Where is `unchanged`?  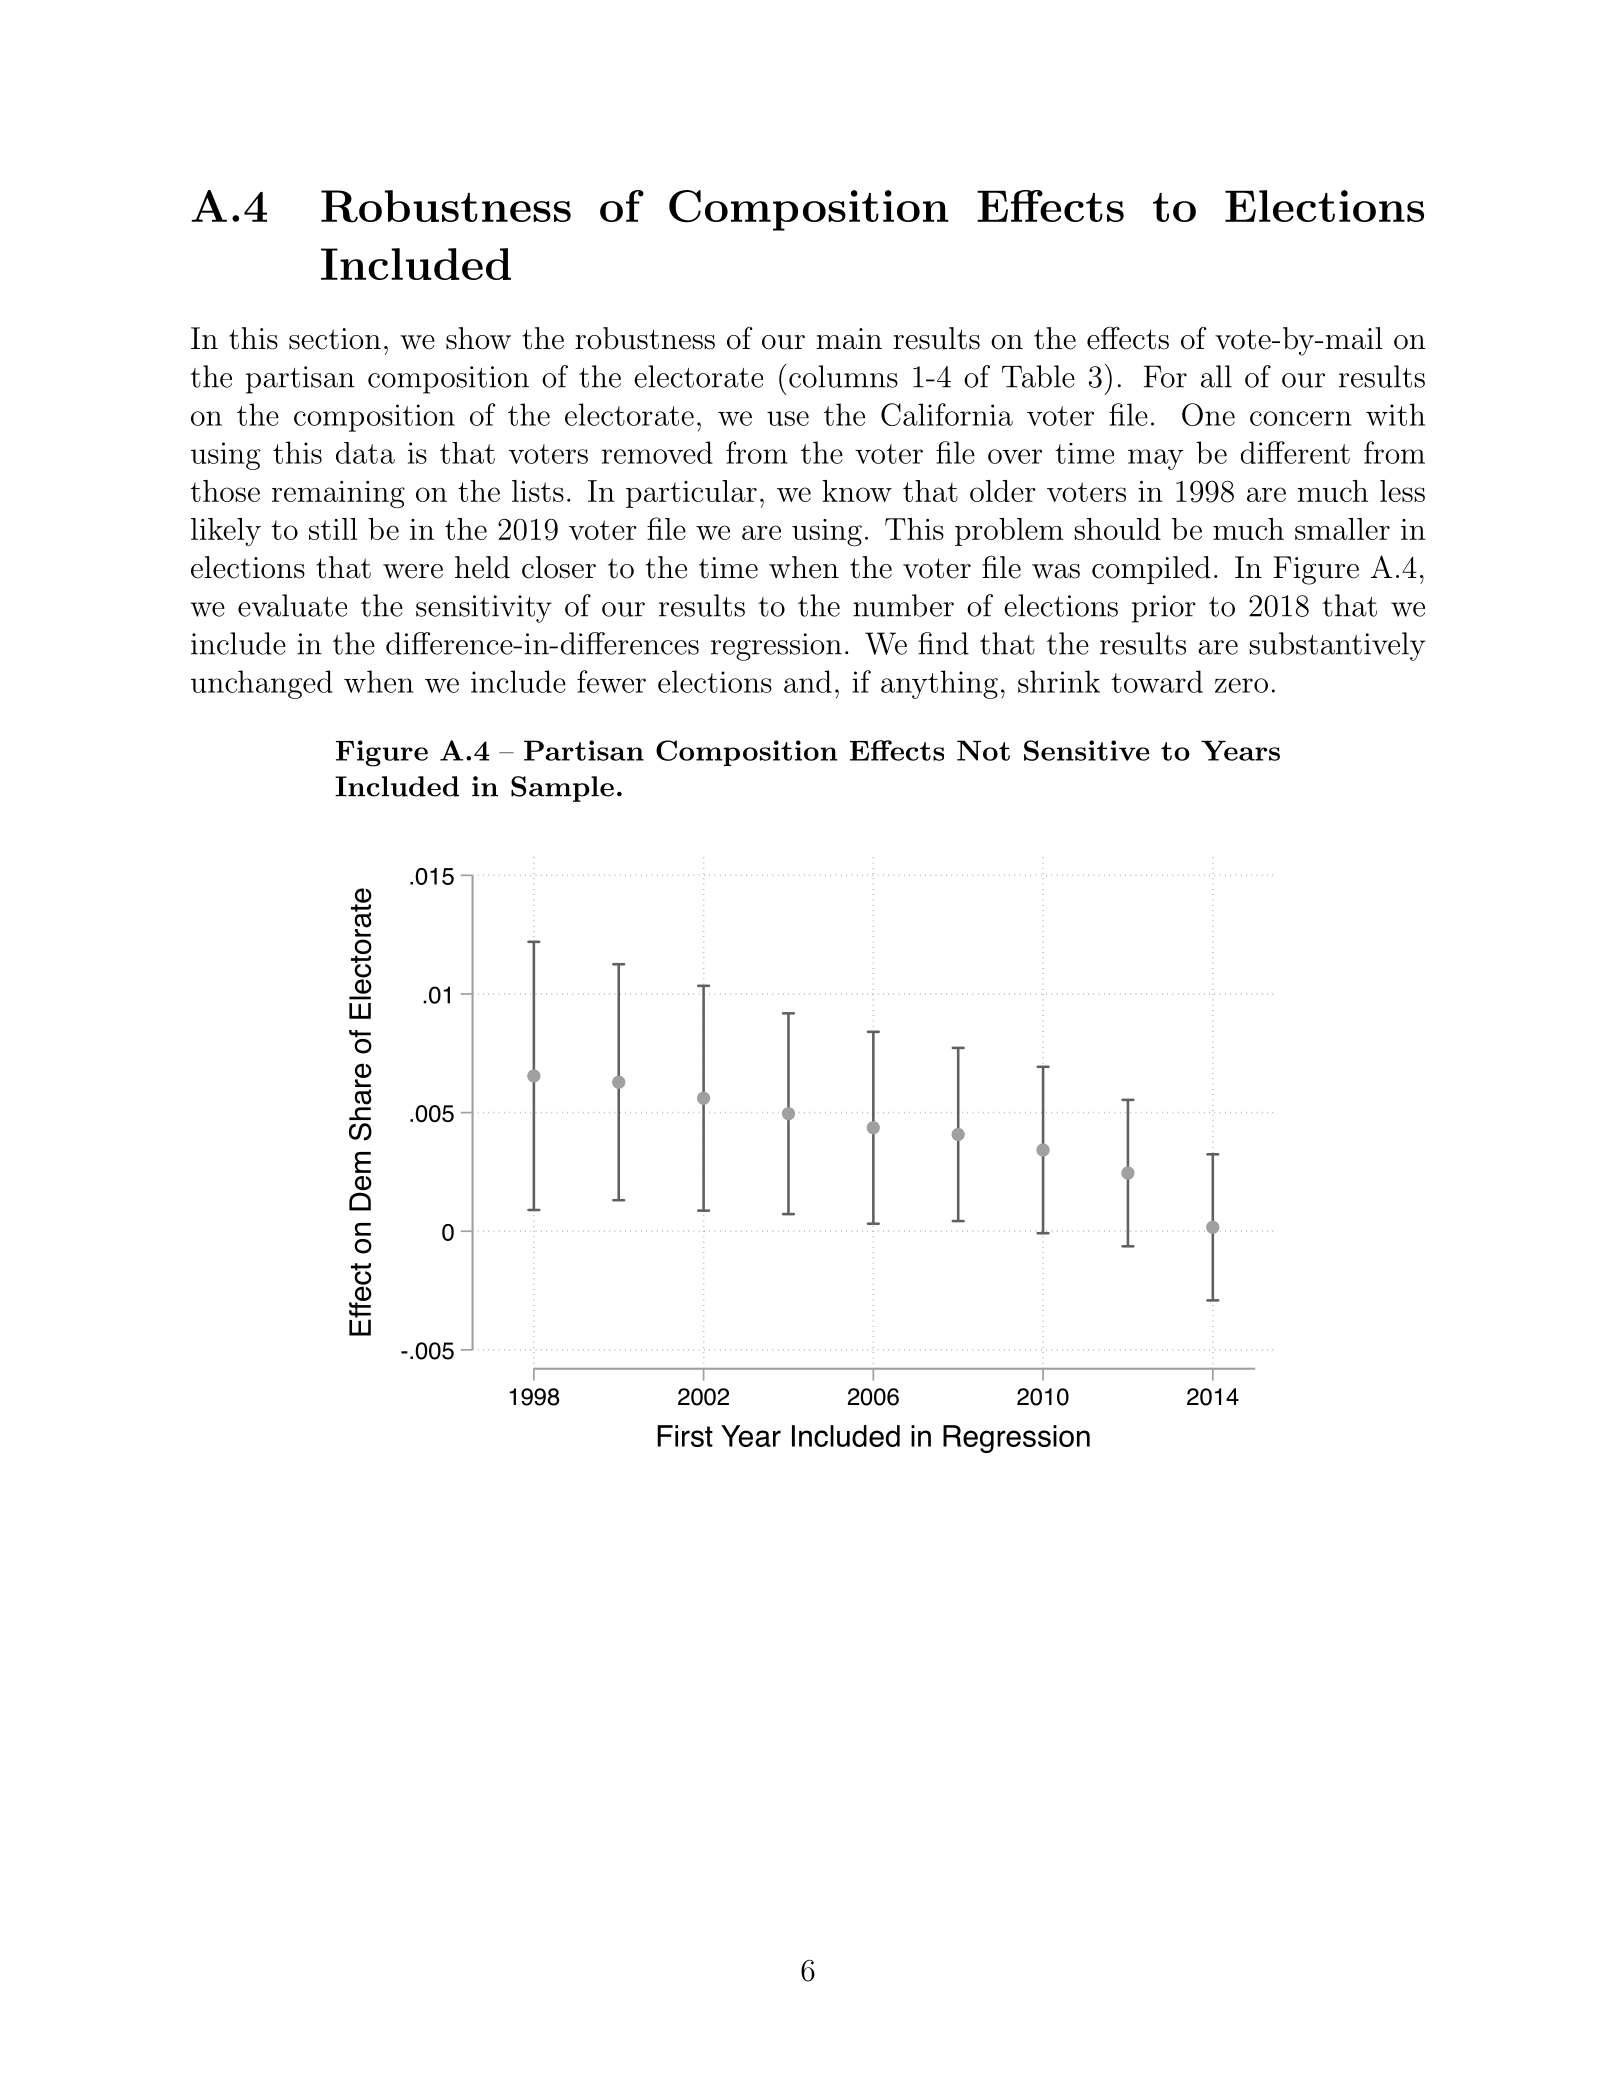
unchanged is located at coordinates (262, 684).
